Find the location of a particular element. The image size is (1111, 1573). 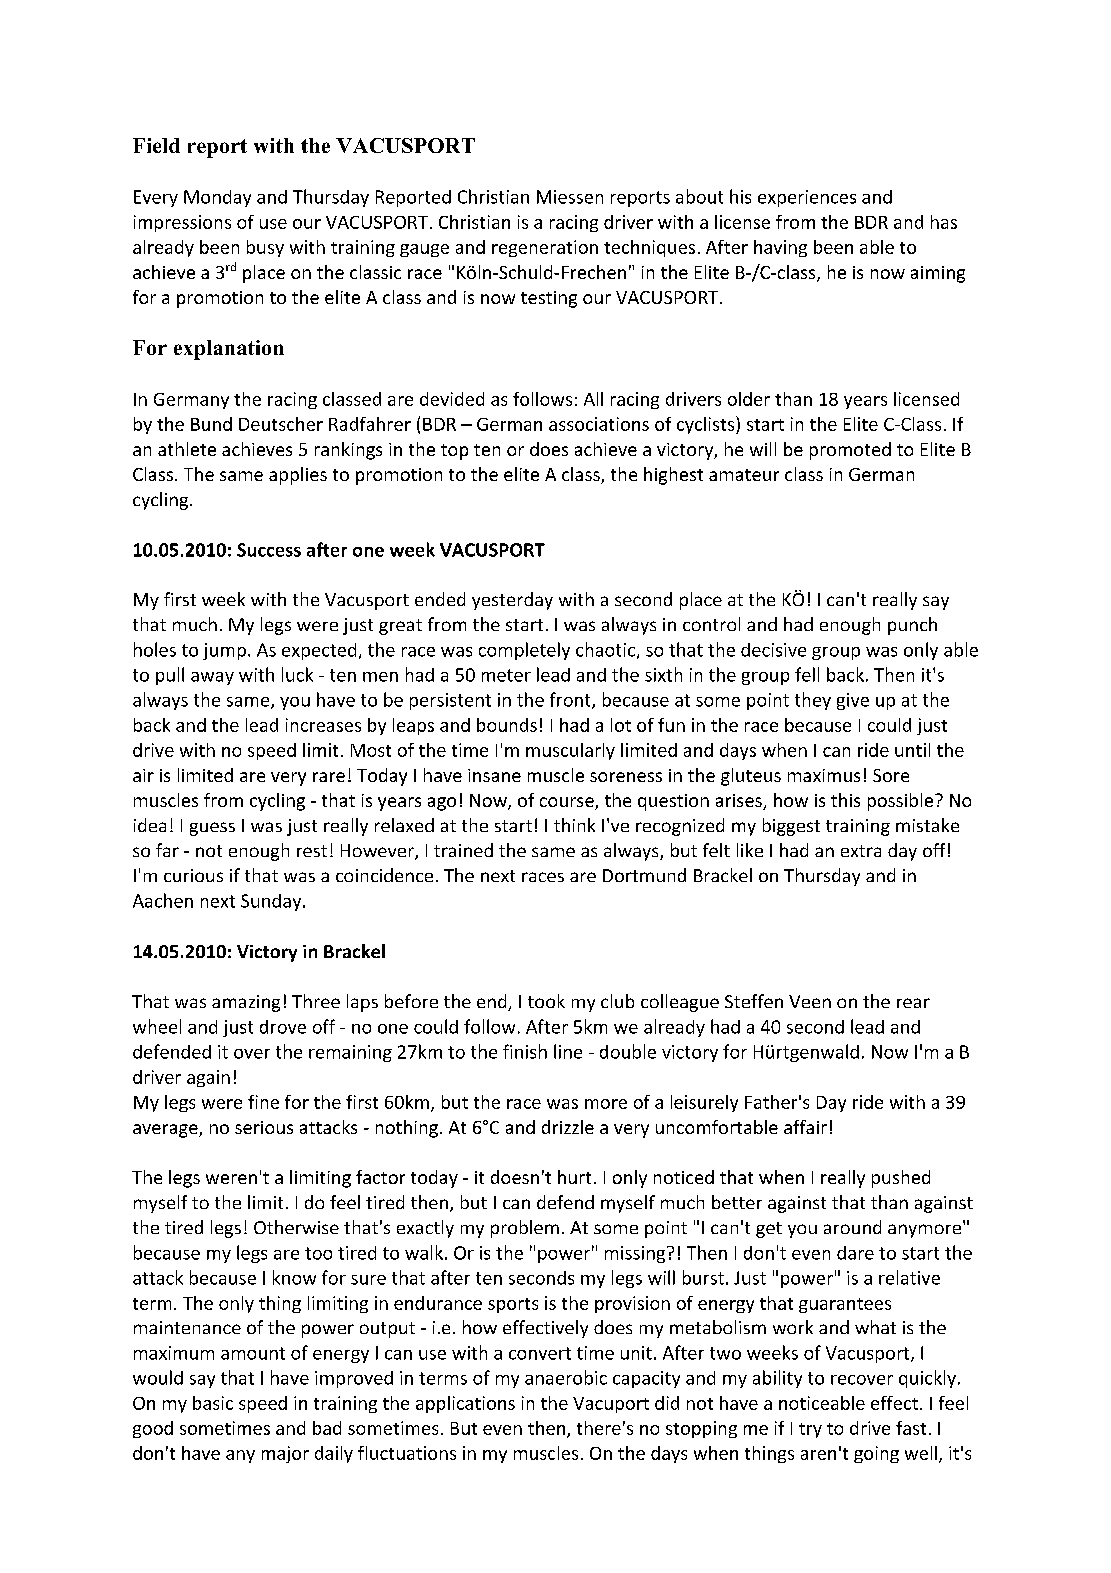

regeneration is located at coordinates (545, 248).
